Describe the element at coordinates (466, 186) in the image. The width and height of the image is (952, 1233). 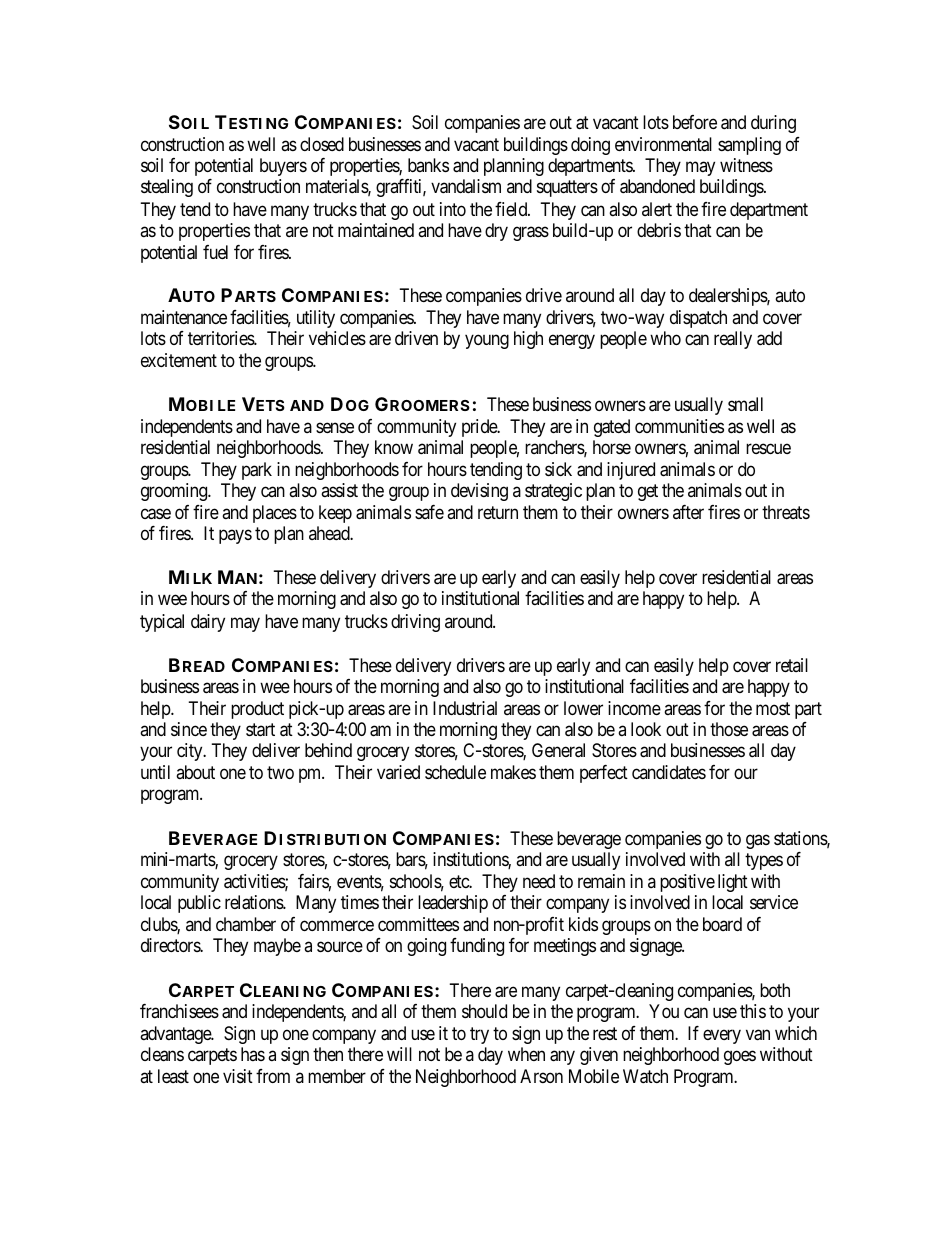
I see `vandalism` at that location.
